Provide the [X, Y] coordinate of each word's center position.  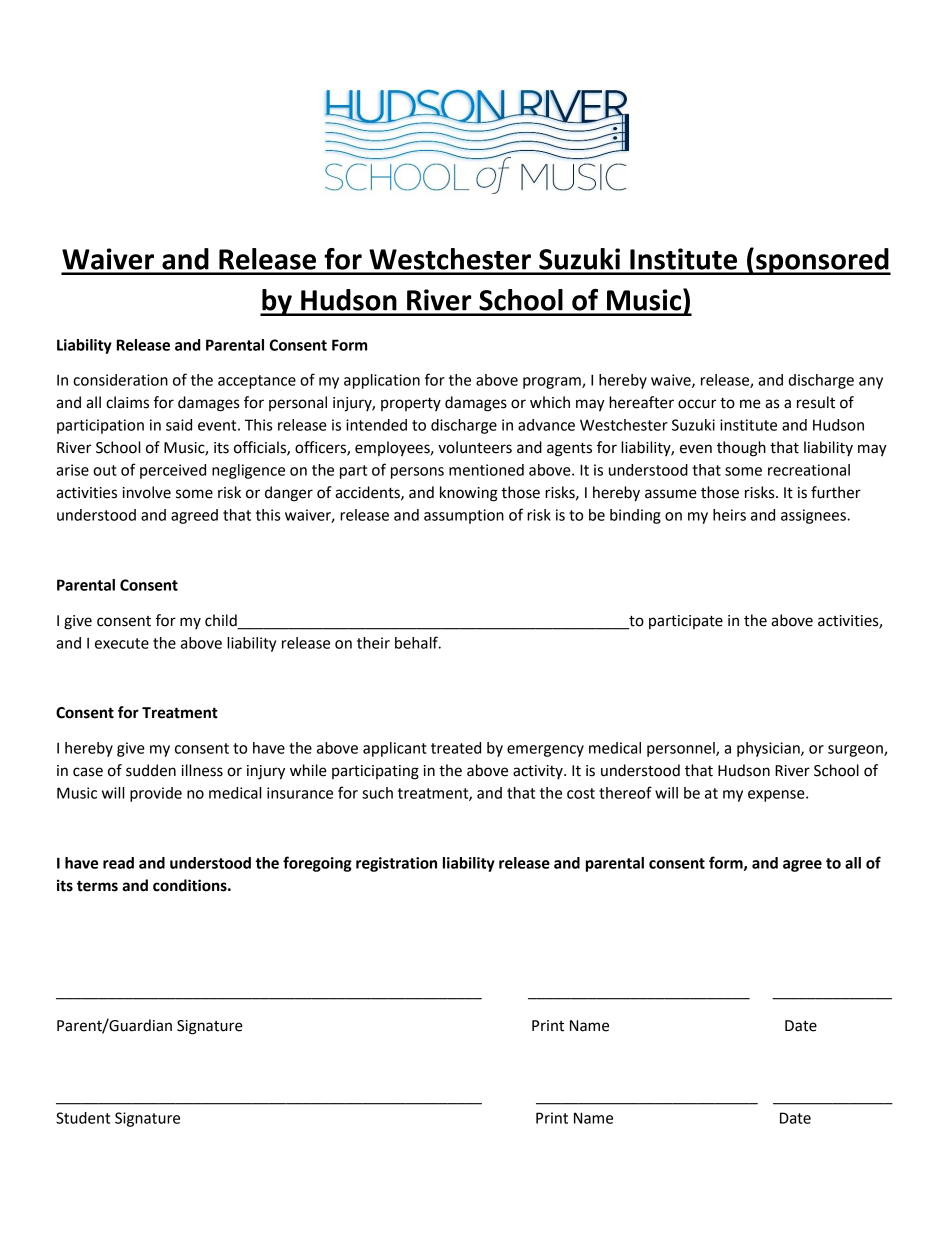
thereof [625, 792]
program [553, 383]
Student [83, 1118]
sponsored [822, 261]
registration [396, 864]
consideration [120, 380]
